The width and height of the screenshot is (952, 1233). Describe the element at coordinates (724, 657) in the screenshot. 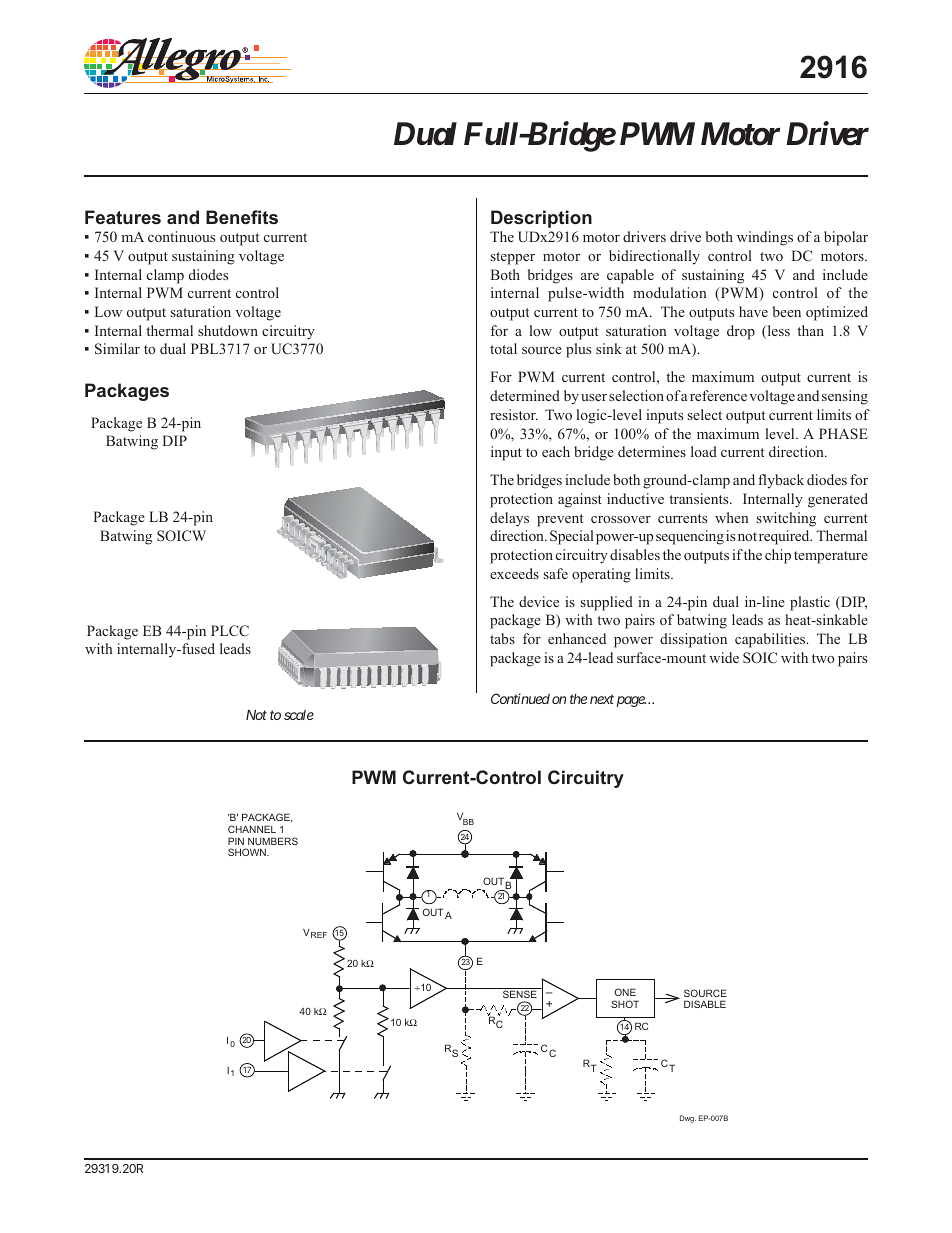

I see `wide` at that location.
